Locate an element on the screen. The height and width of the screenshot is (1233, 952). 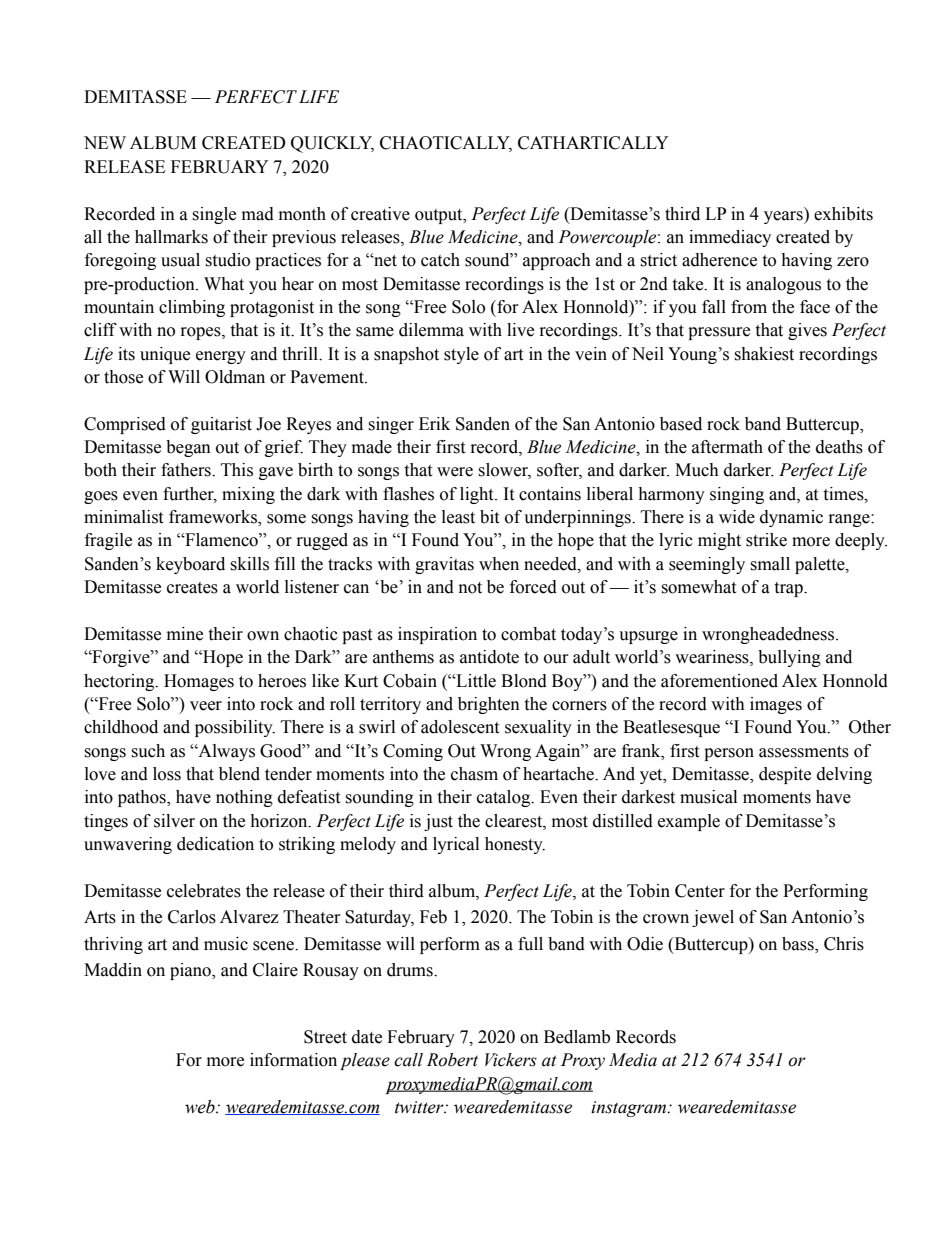
web is located at coordinates (201, 1107).
